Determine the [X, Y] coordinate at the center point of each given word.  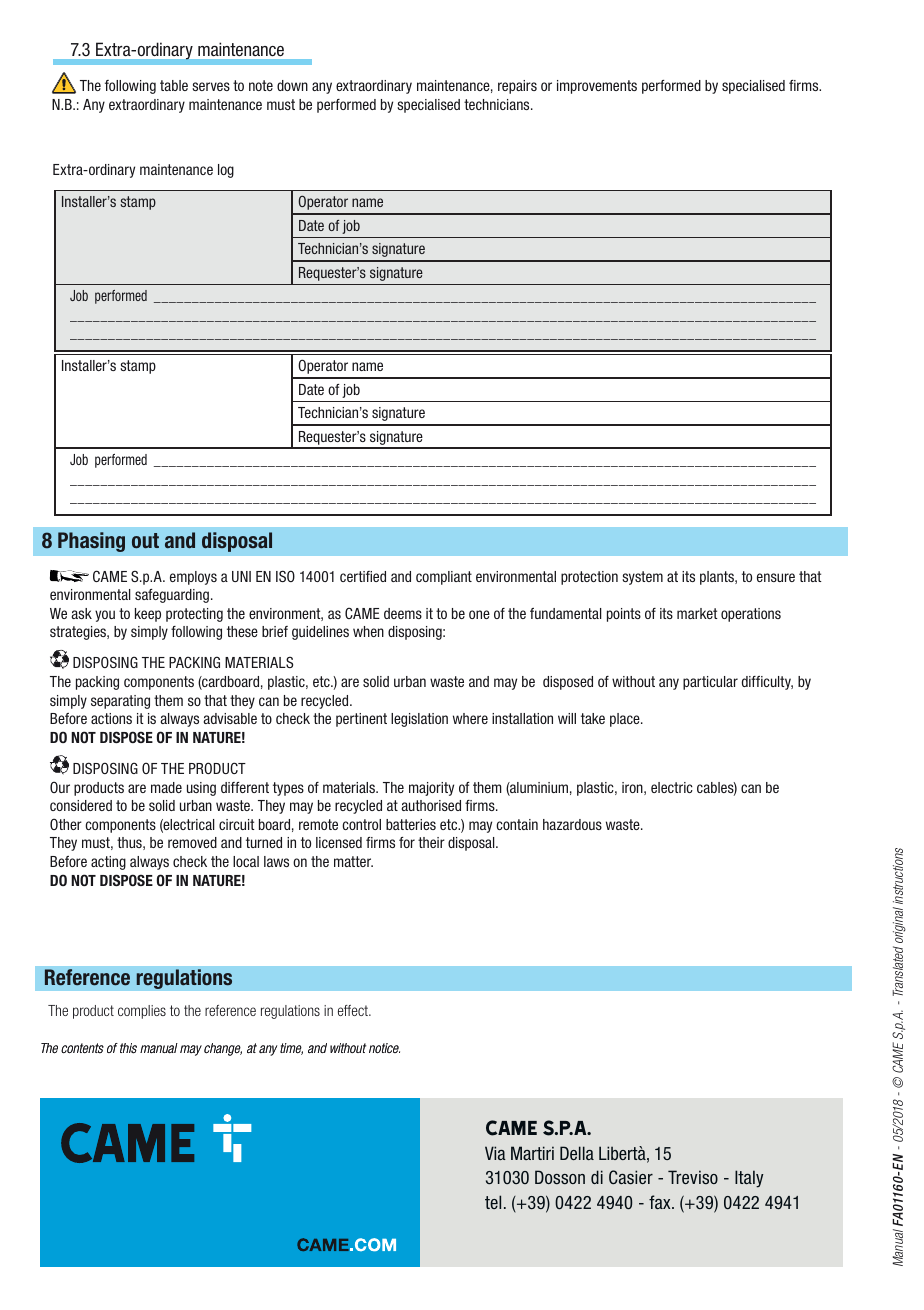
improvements [597, 87]
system [642, 578]
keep [148, 615]
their [431, 842]
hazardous [572, 824]
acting [108, 863]
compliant [444, 578]
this [128, 1048]
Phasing [91, 542]
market [697, 613]
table [174, 85]
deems [403, 613]
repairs [517, 87]
